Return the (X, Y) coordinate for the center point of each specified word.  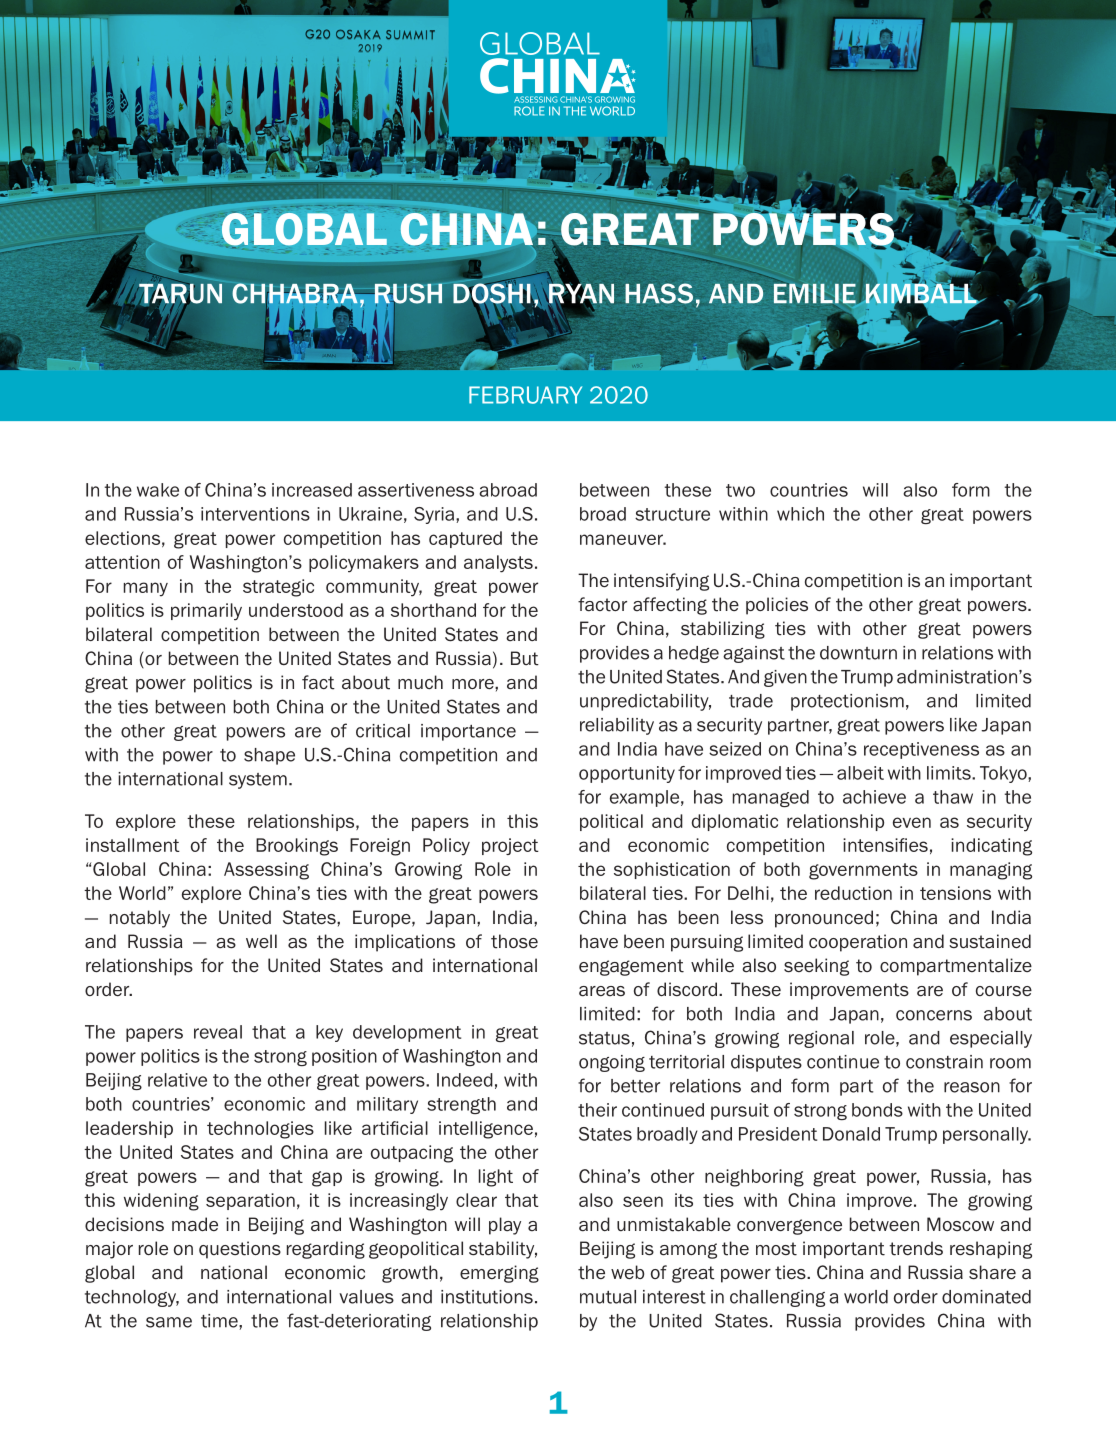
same (169, 1322)
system (258, 781)
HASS (659, 293)
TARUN (179, 293)
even (912, 822)
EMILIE (816, 294)
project (510, 846)
